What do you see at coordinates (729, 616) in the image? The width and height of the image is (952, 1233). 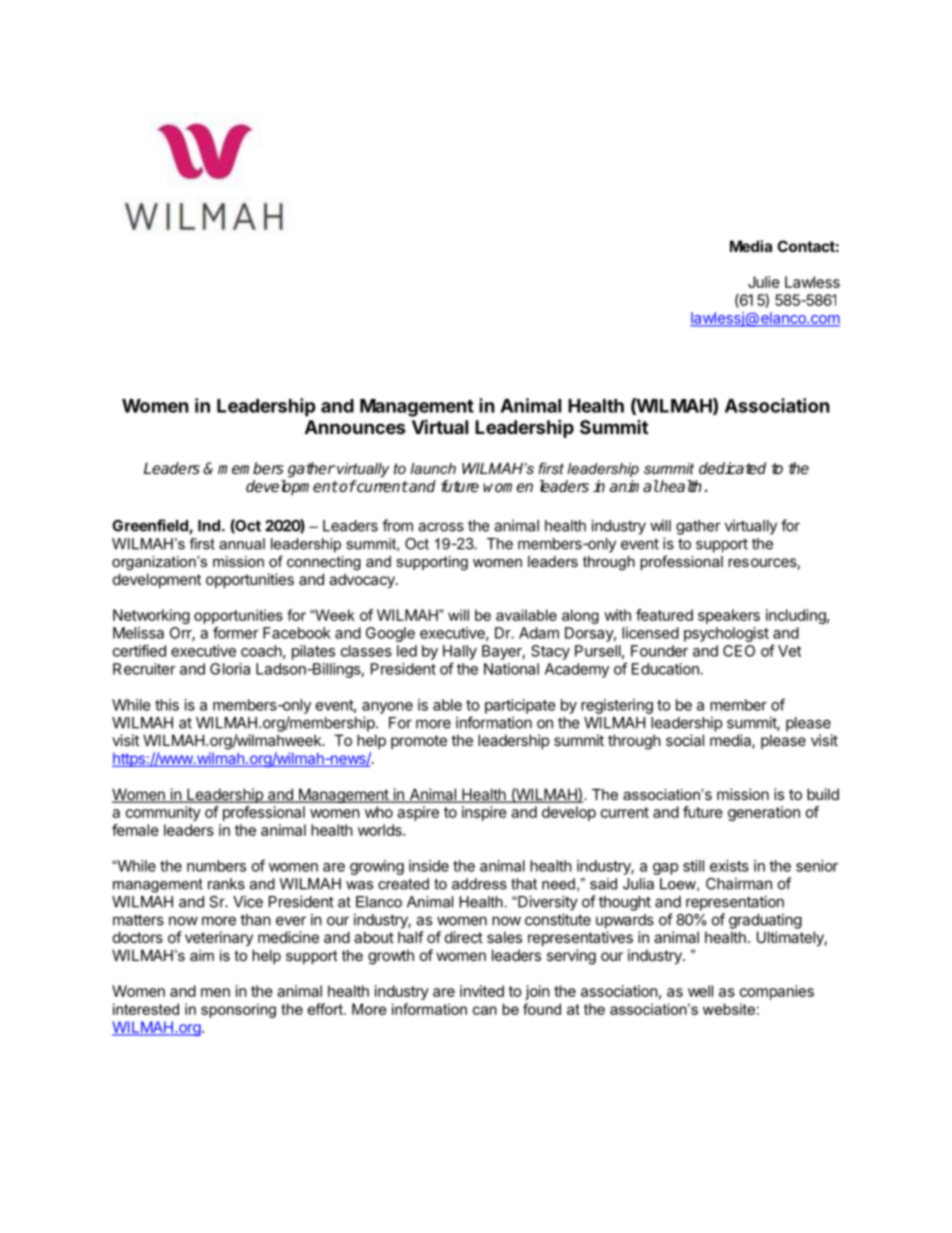 I see `speakers` at bounding box center [729, 616].
